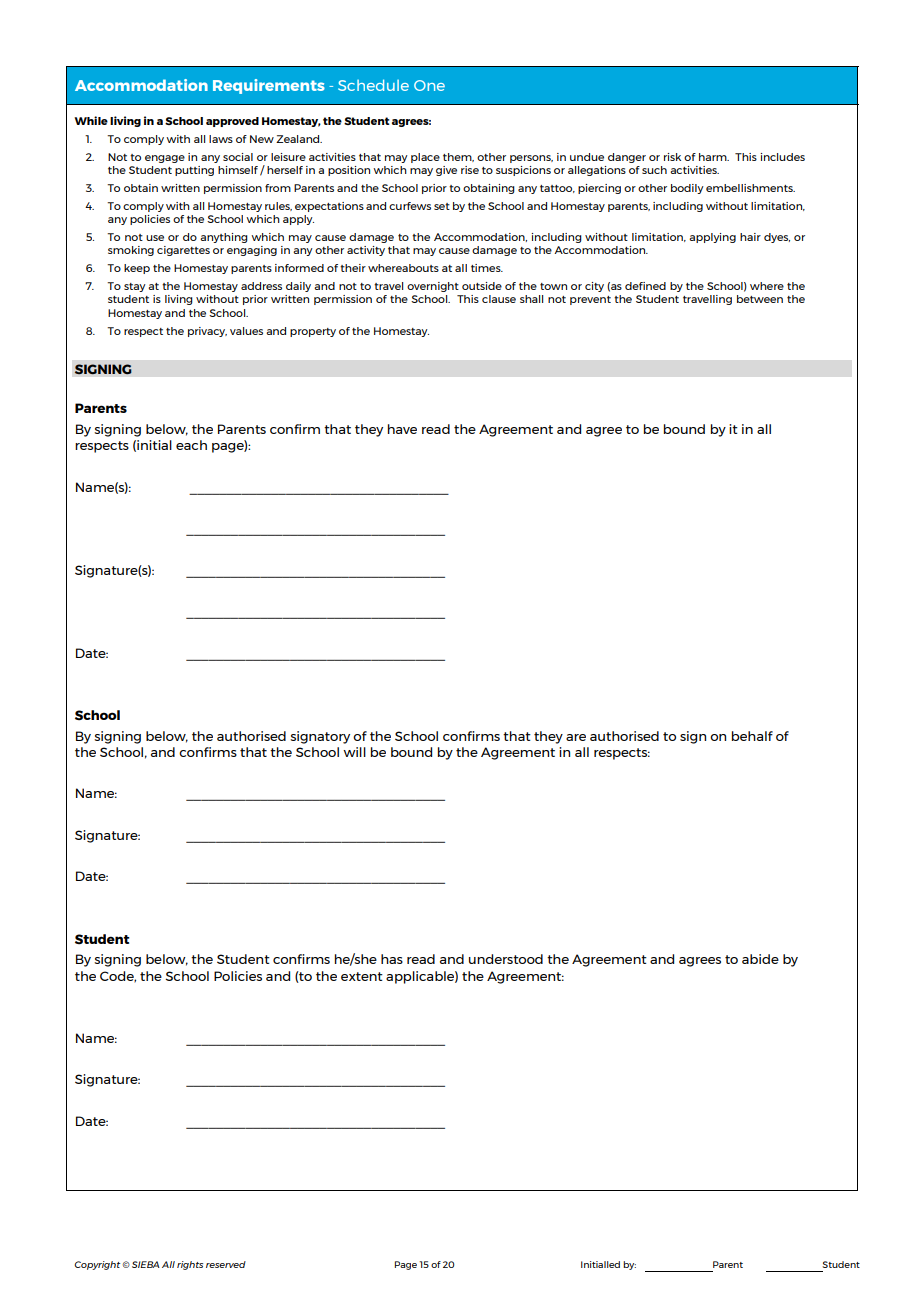 The height and width of the page is (1308, 924). What do you see at coordinates (190, 1265) in the page?
I see `rights` at bounding box center [190, 1265].
